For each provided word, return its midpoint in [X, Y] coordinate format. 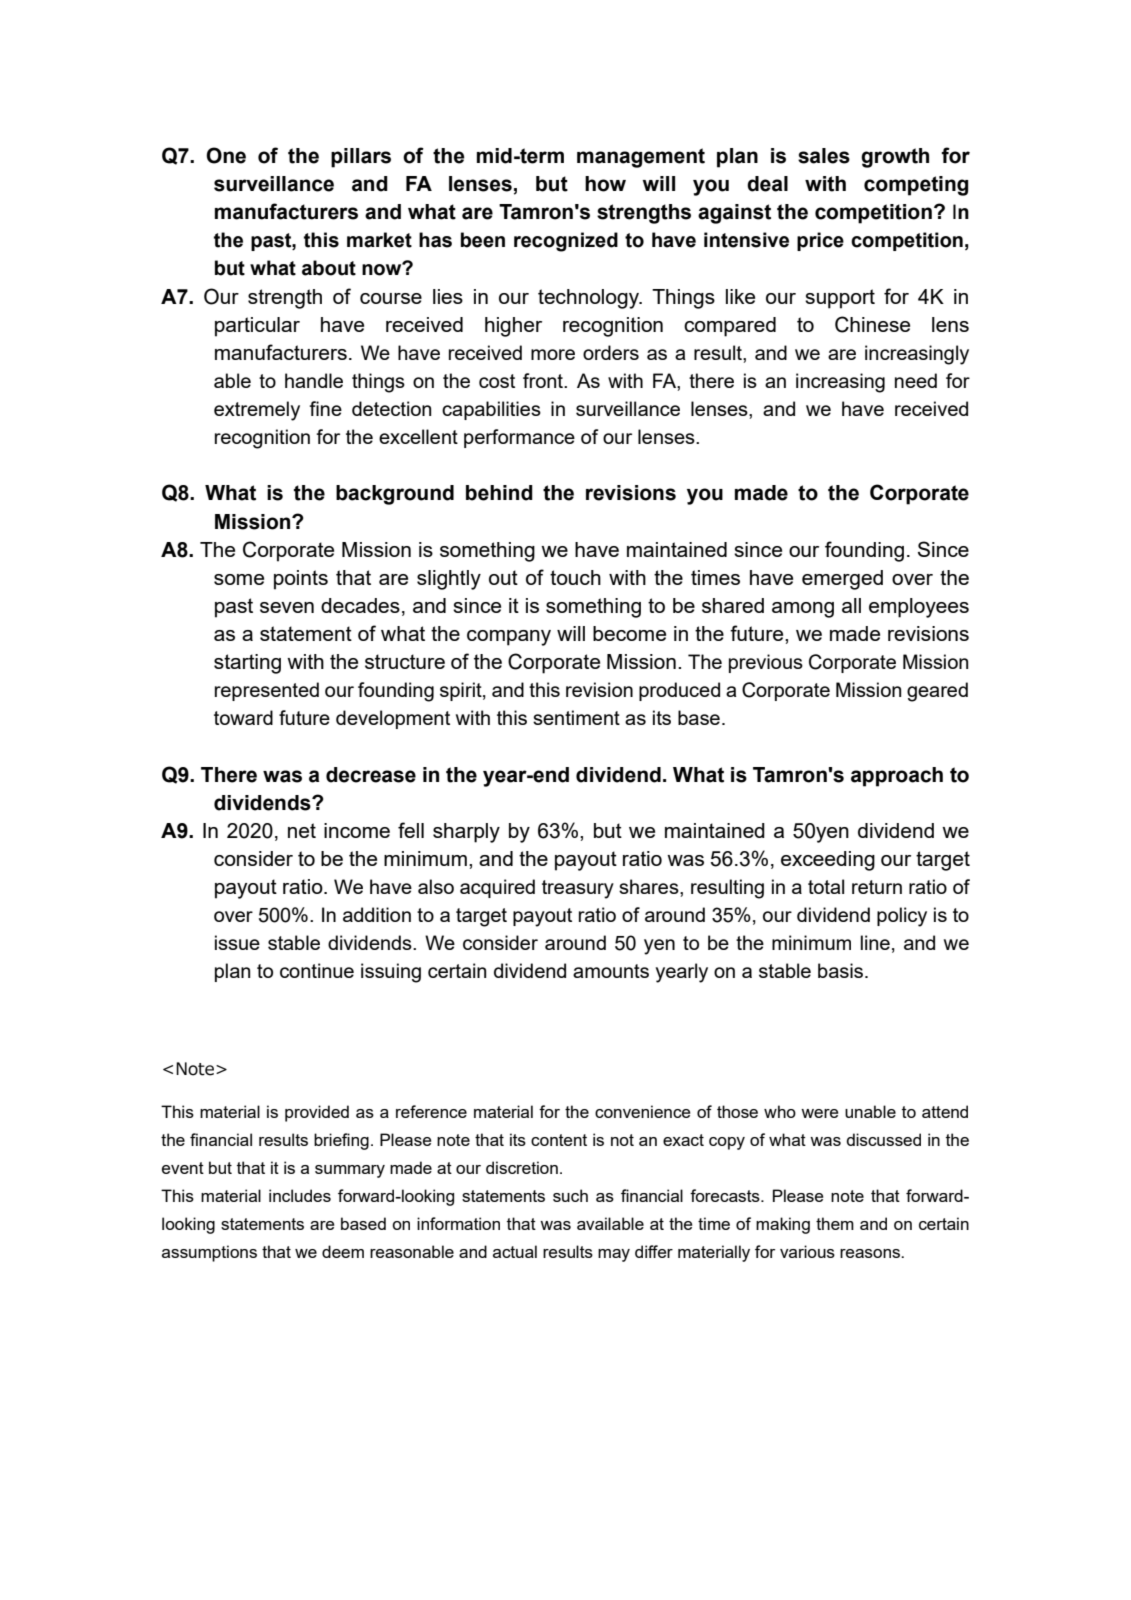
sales [824, 156]
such [570, 1195]
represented [267, 691]
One [226, 155]
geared [937, 692]
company [509, 638]
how [605, 184]
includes [300, 1195]
